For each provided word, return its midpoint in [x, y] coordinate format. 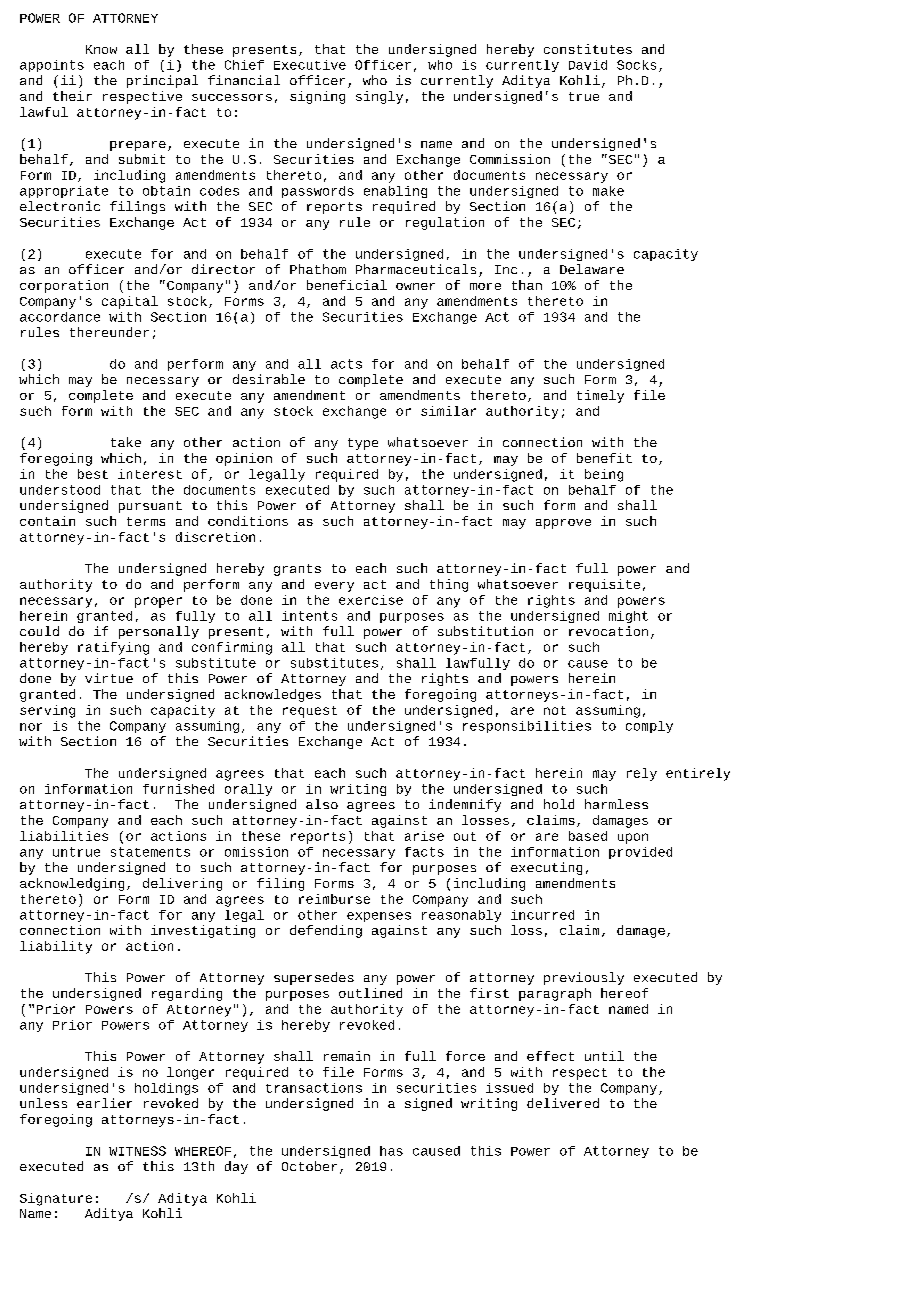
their [72, 96]
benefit [604, 458]
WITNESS [137, 1151]
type [363, 444]
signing [317, 97]
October [309, 1166]
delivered [563, 1103]
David [588, 65]
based [588, 836]
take [126, 442]
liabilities [64, 836]
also [322, 804]
